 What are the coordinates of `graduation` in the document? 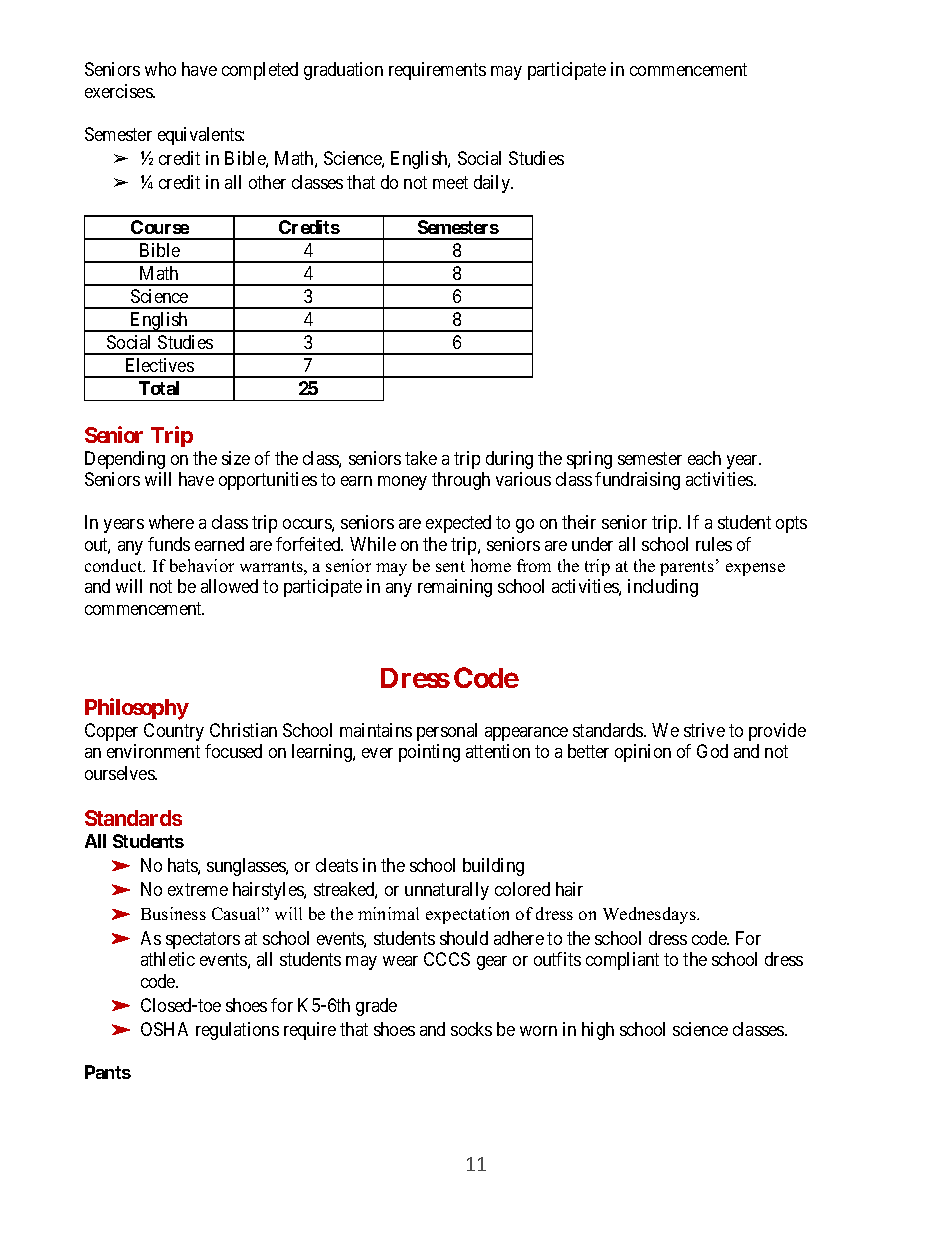 It's located at (343, 71).
